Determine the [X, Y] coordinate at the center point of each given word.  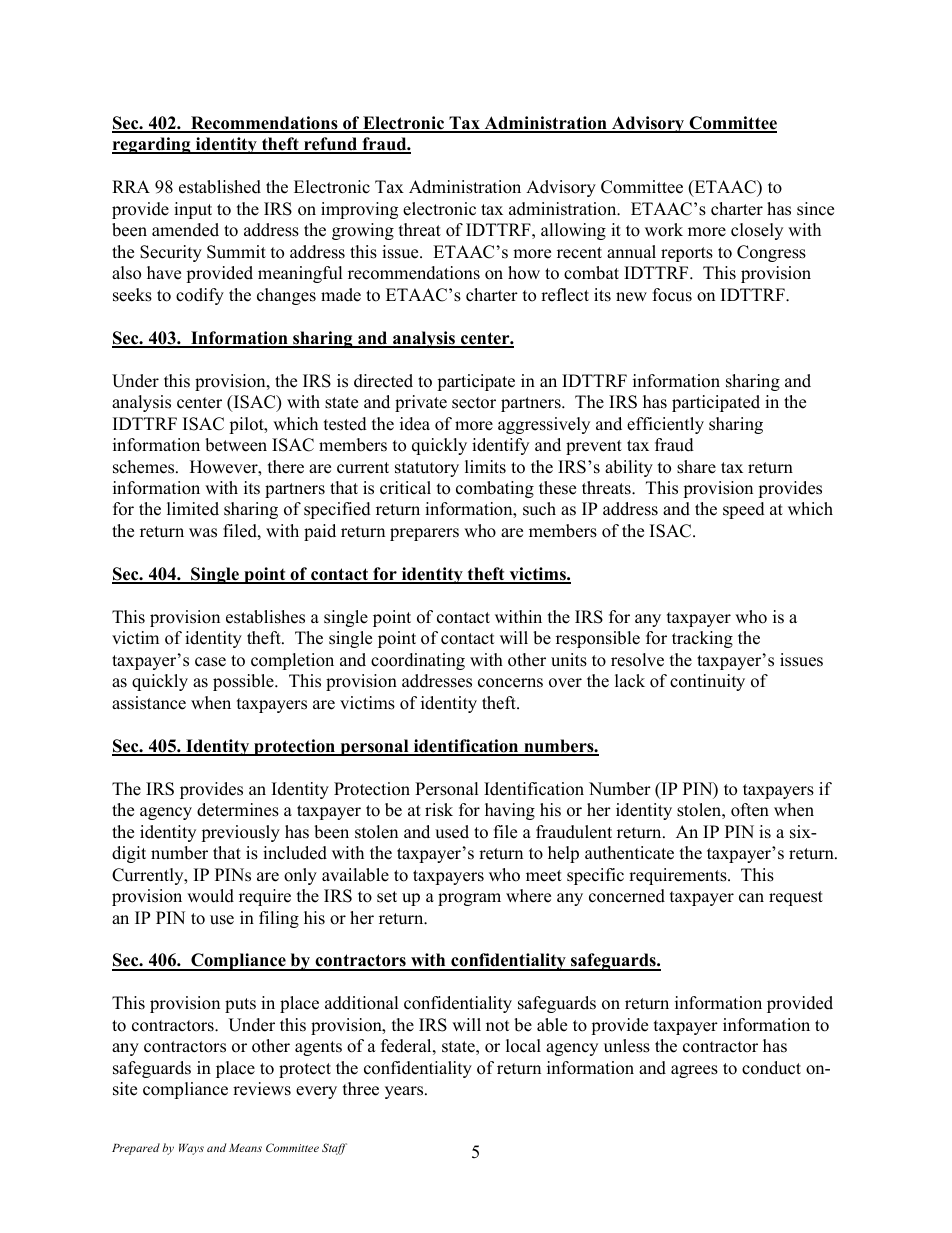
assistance [149, 703]
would [210, 896]
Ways [191, 1149]
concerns [510, 683]
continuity [707, 682]
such [539, 509]
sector [474, 403]
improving [359, 210]
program [469, 899]
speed [744, 510]
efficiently [665, 425]
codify [200, 296]
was [203, 533]
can [751, 898]
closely [757, 231]
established [220, 187]
